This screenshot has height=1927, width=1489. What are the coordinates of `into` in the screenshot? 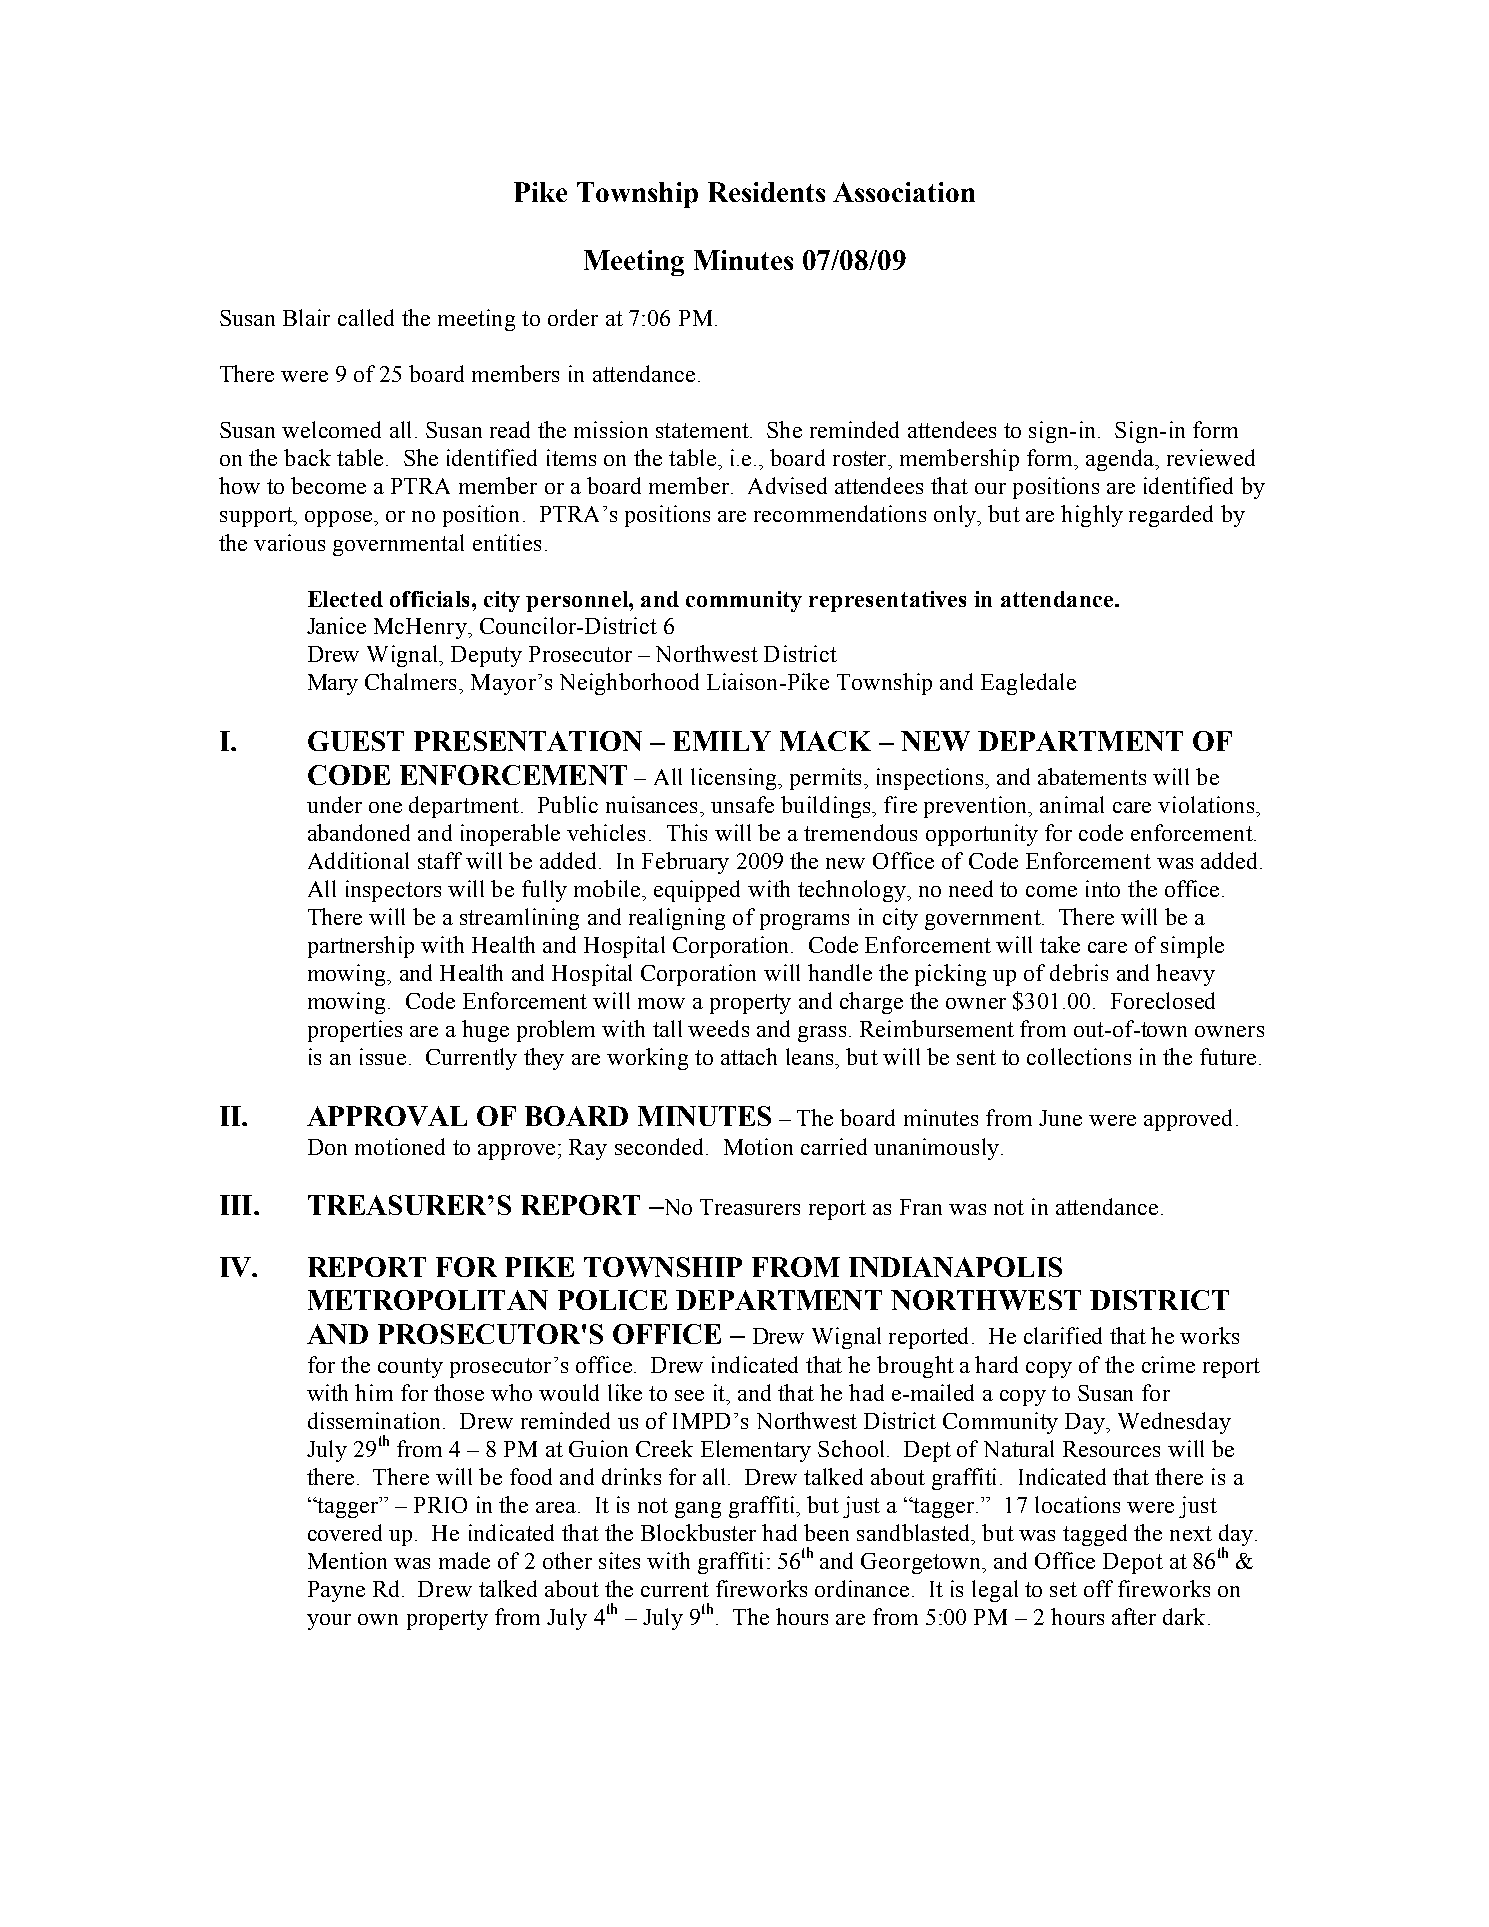 It's located at (1103, 888).
